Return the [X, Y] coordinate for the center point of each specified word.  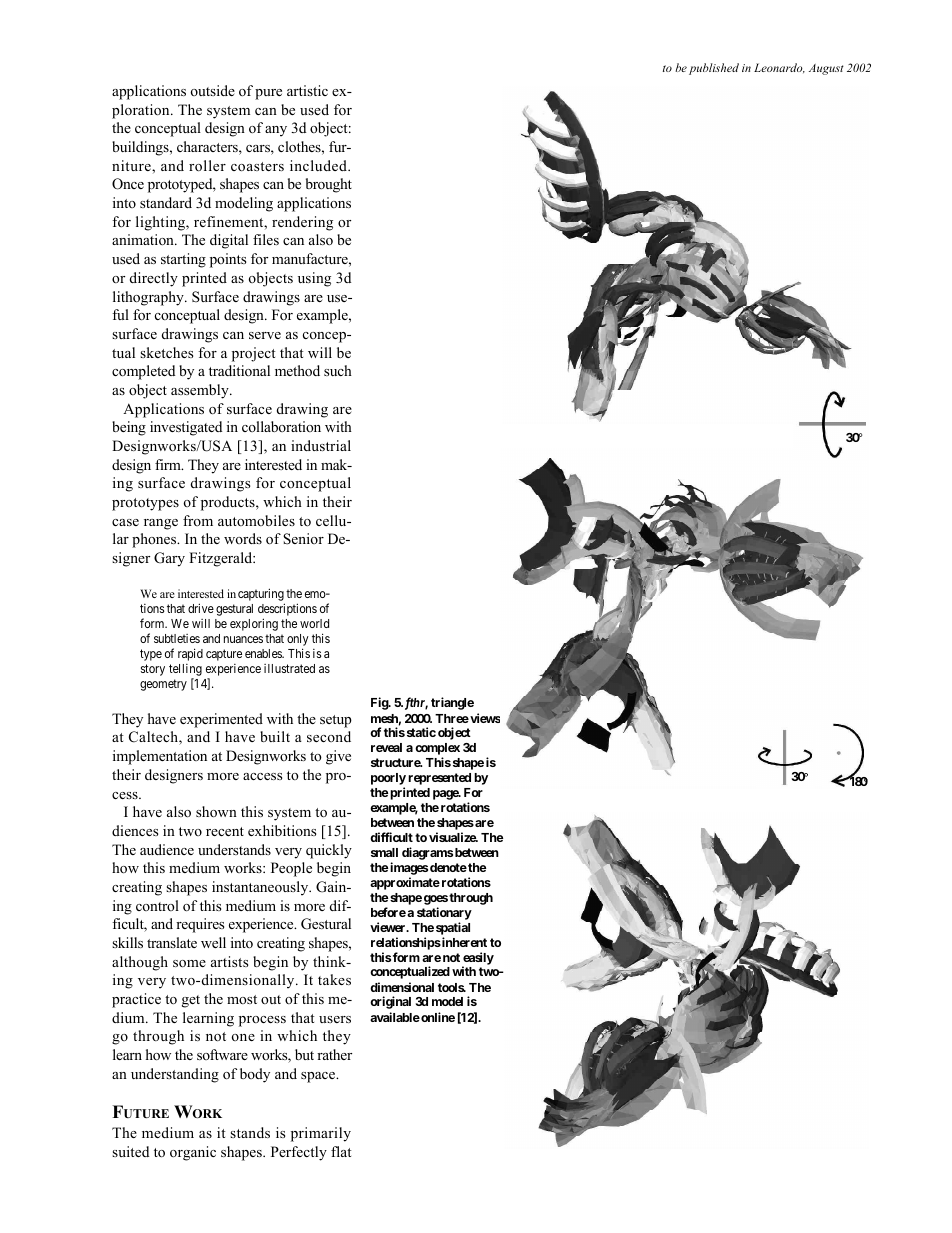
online [437, 1017]
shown [216, 812]
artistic [307, 90]
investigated [186, 428]
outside [213, 90]
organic [193, 1153]
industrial [321, 445]
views [484, 718]
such [338, 370]
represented [439, 779]
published [714, 69]
